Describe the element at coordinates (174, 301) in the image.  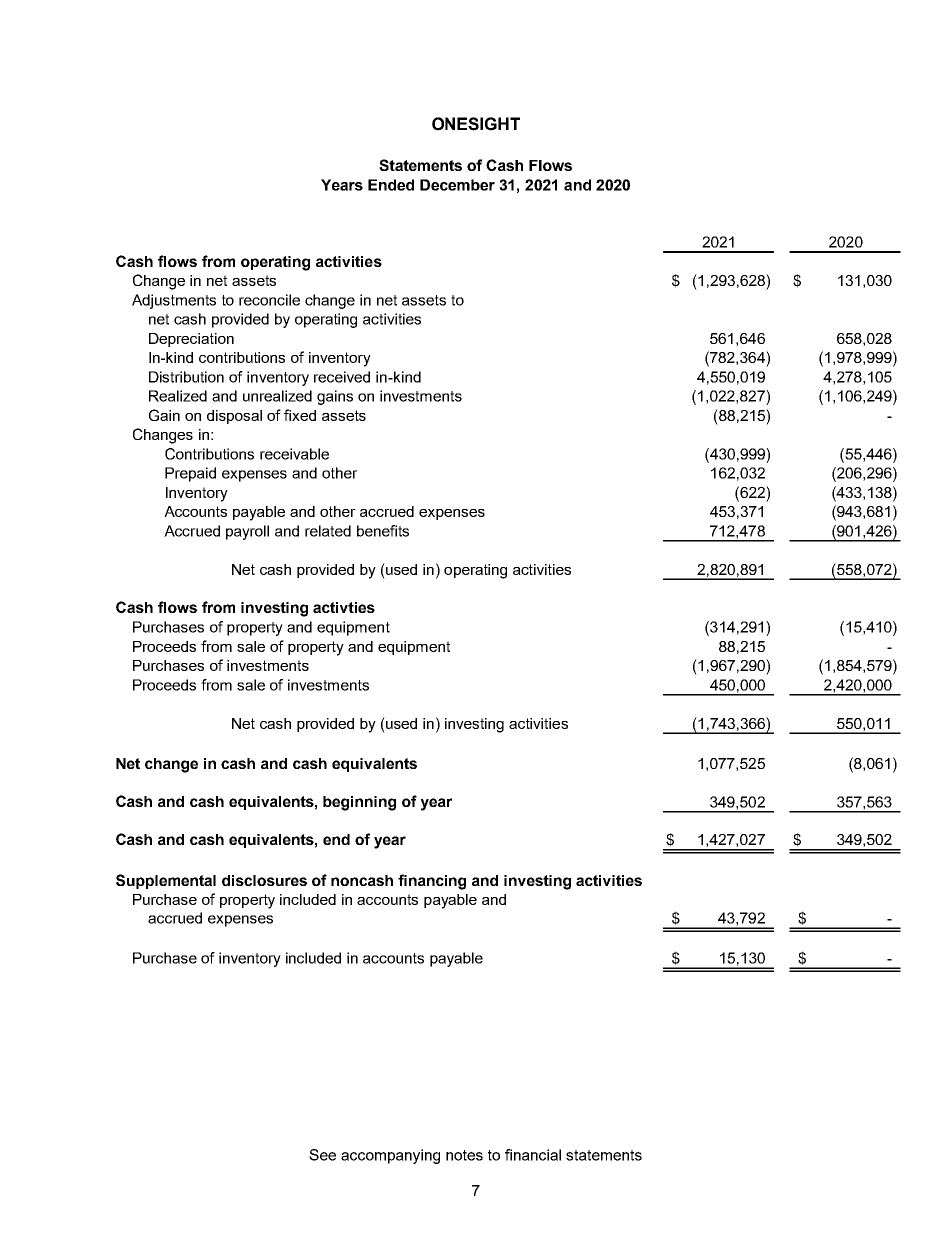
I see `Adjustments` at that location.
